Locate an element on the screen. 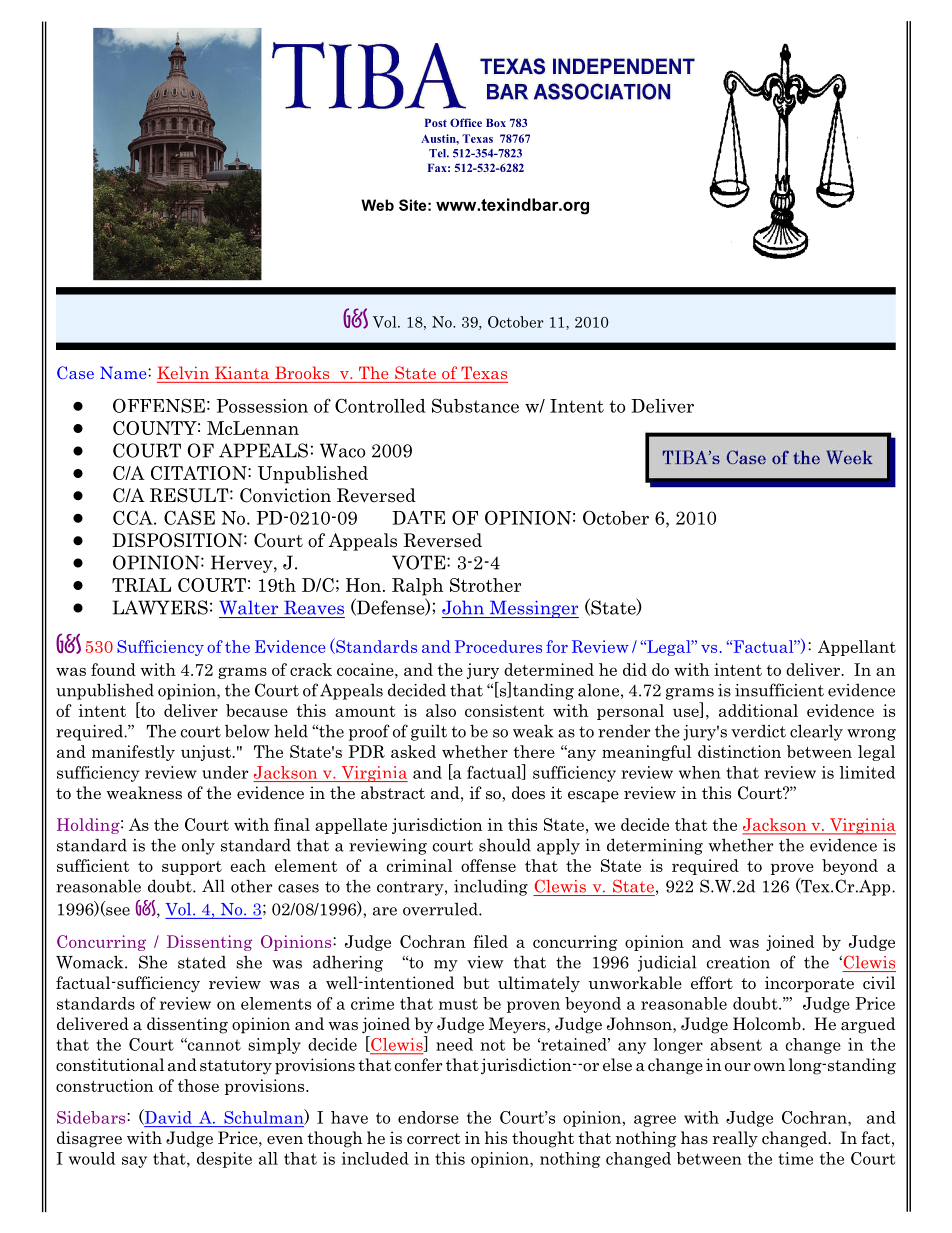 This screenshot has width=952, height=1233. Box is located at coordinates (496, 123).
